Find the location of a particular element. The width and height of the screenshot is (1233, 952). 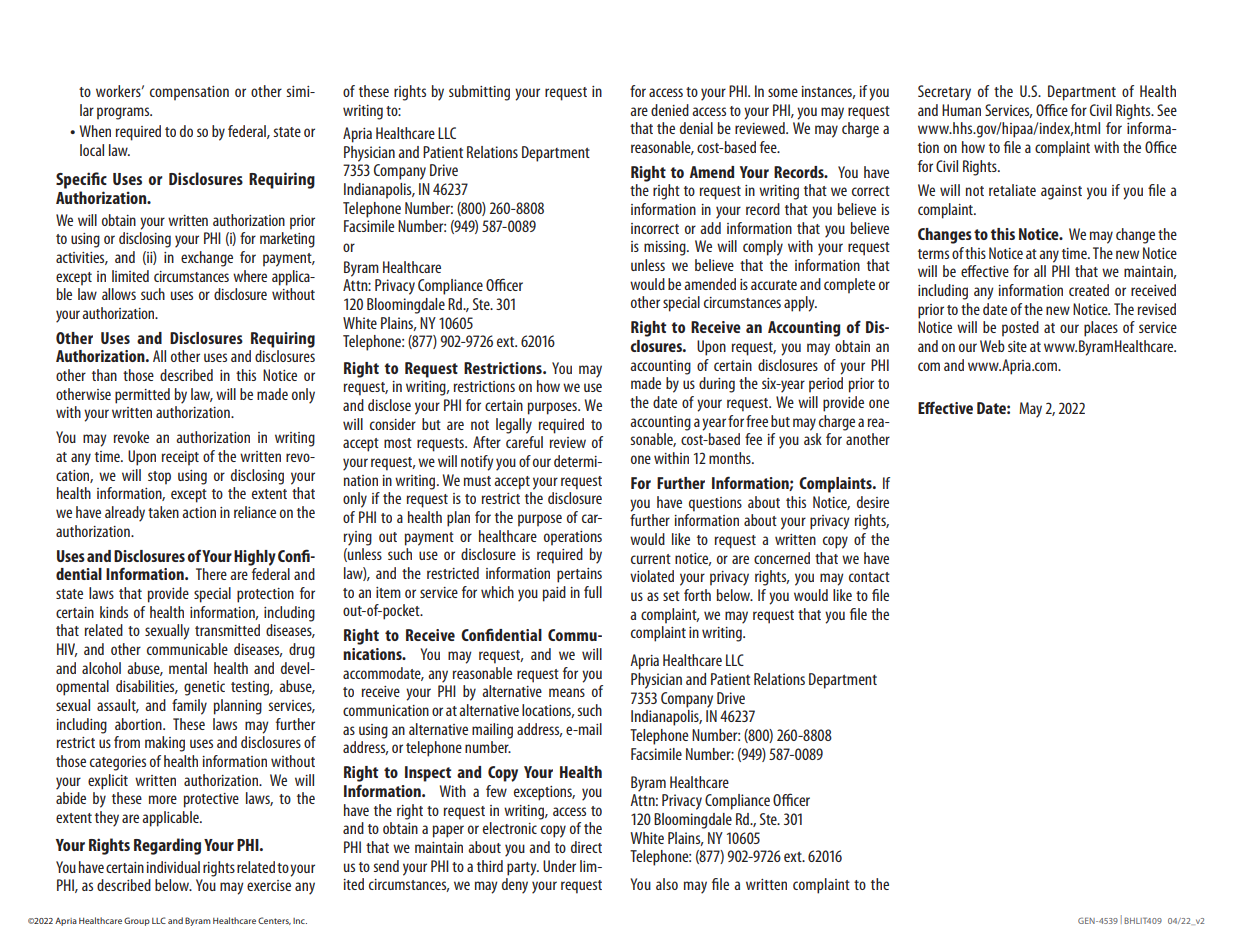

current is located at coordinates (651, 559).
